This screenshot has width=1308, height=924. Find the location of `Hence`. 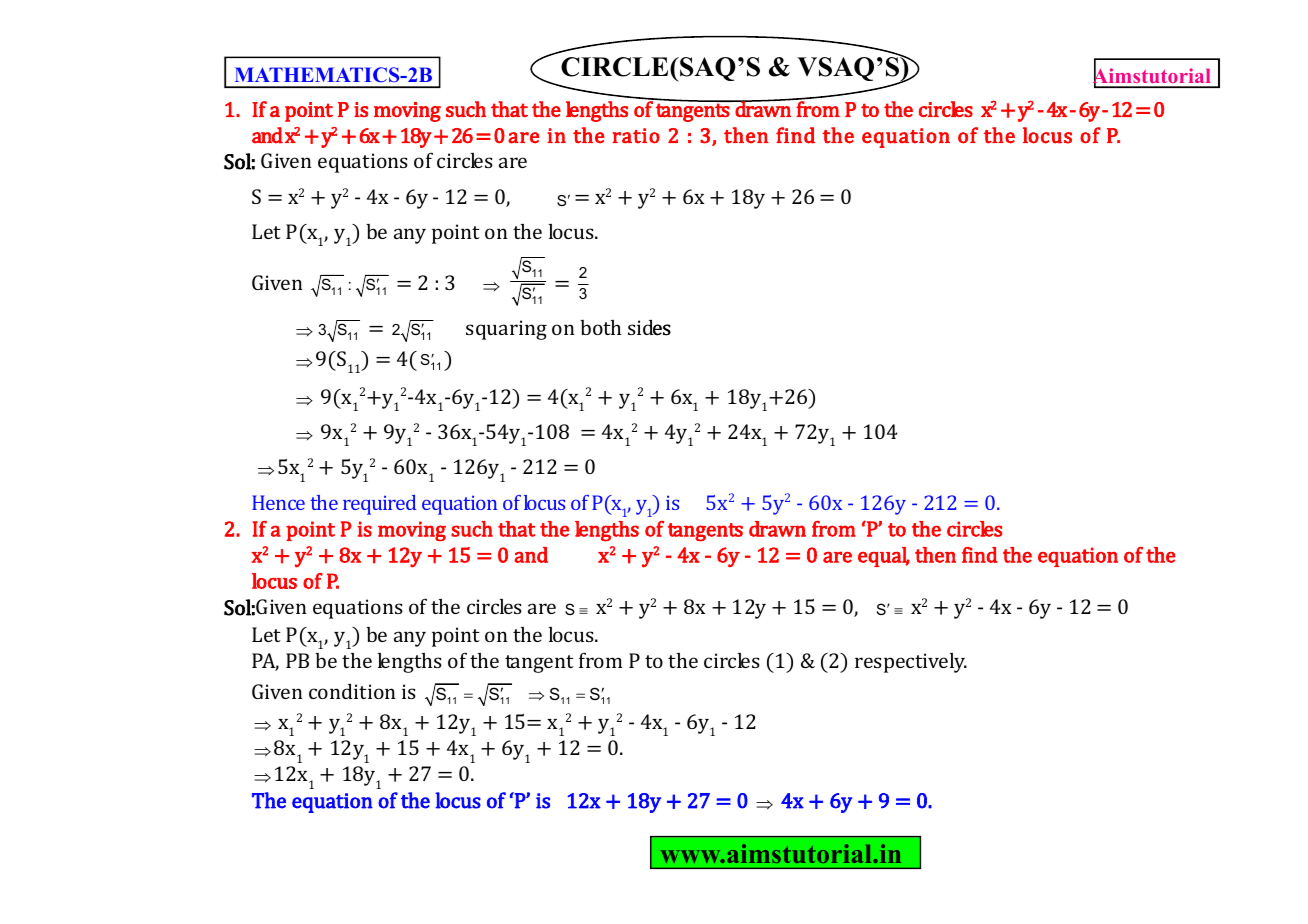

Hence is located at coordinates (278, 502).
